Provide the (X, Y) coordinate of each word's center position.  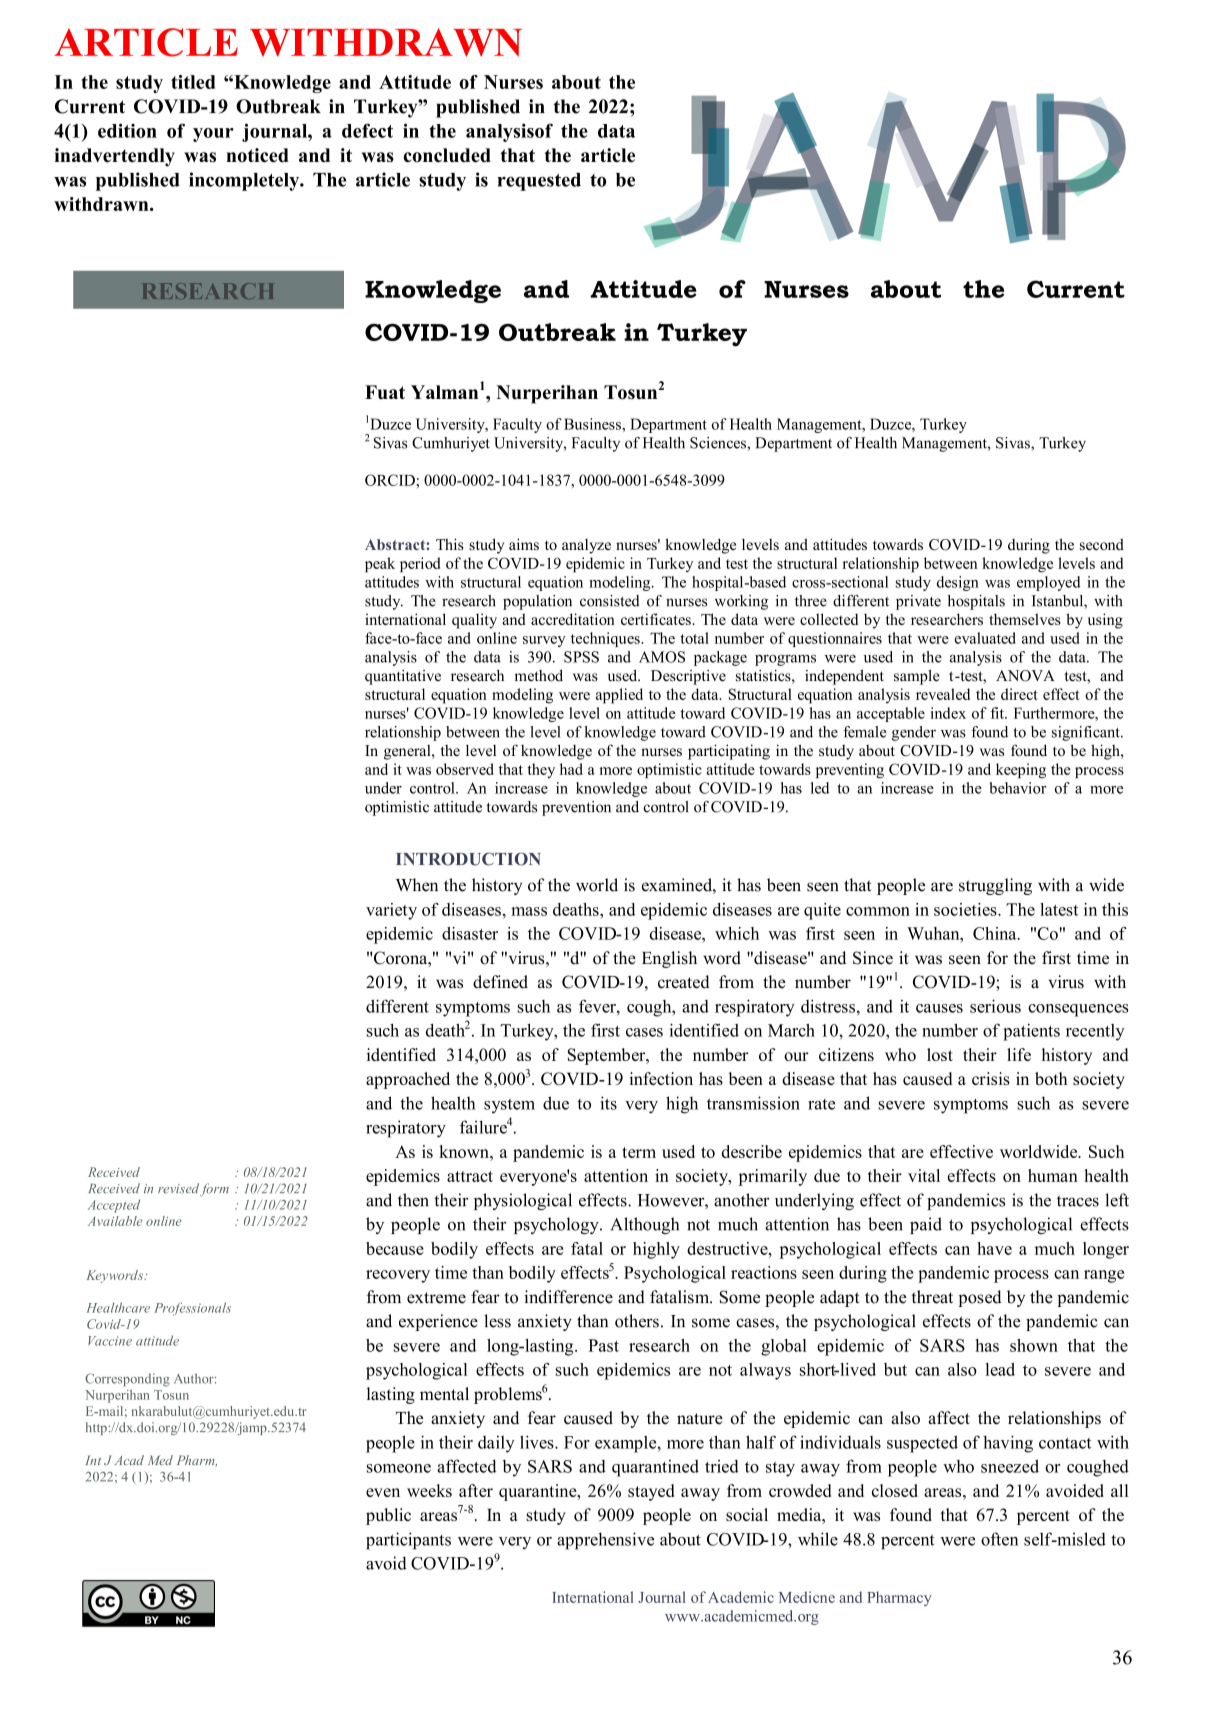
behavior (1018, 788)
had (571, 769)
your (213, 135)
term (639, 1152)
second (1102, 544)
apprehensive (605, 1541)
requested (539, 182)
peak (380, 565)
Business (593, 424)
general (408, 752)
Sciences (719, 443)
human (1053, 1175)
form (214, 1189)
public (388, 1516)
